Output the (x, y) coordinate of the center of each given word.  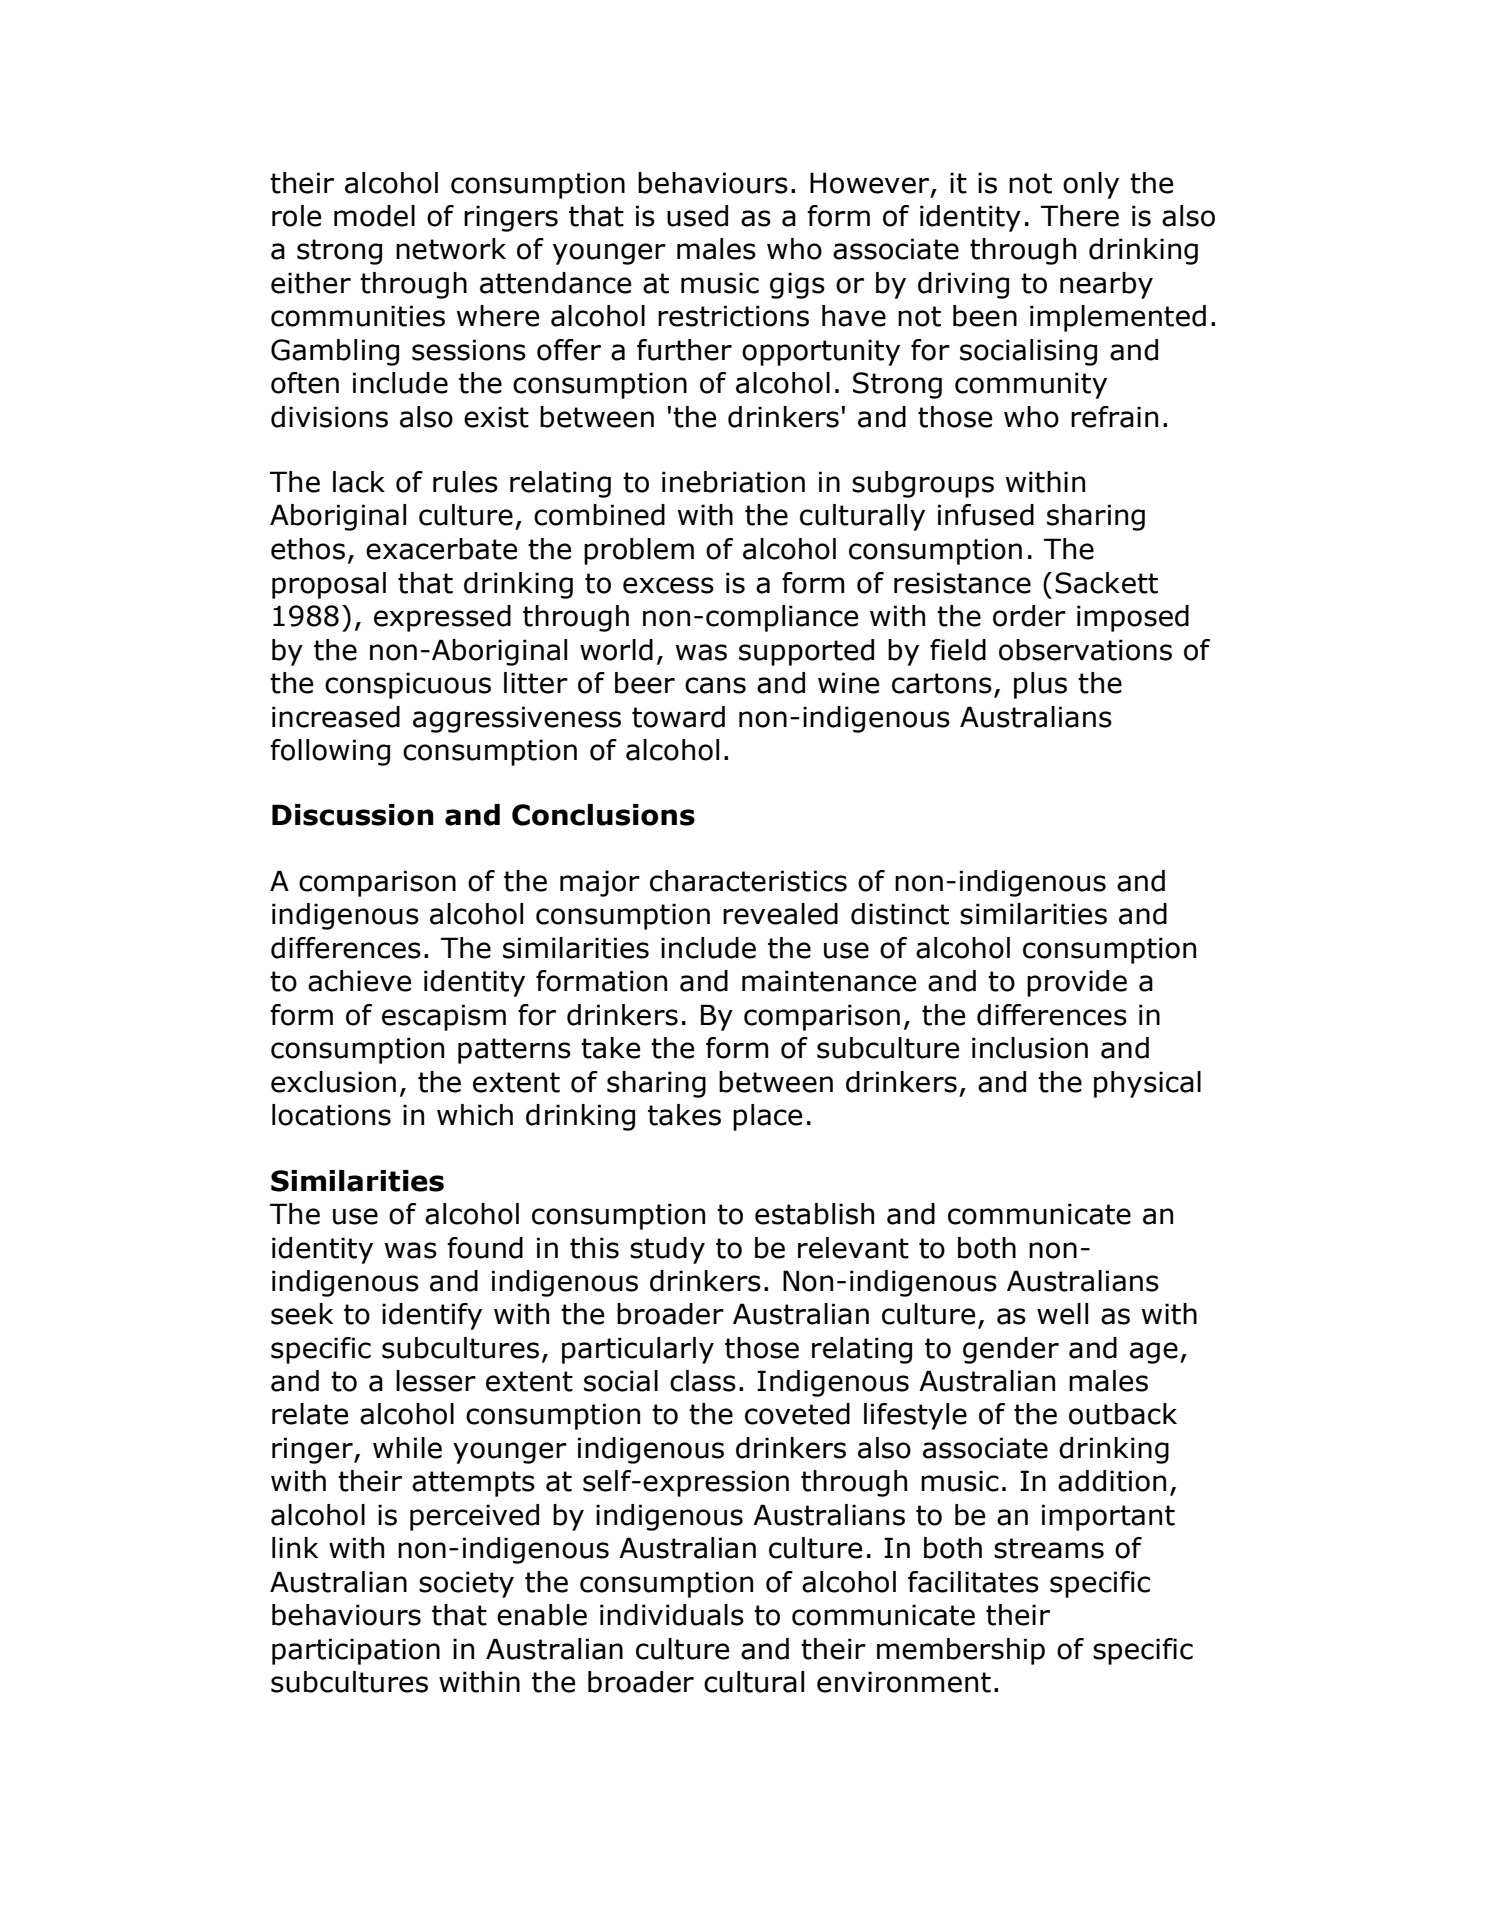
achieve (359, 981)
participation (356, 1651)
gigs (797, 285)
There (1080, 216)
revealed (780, 914)
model (374, 216)
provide (1077, 983)
